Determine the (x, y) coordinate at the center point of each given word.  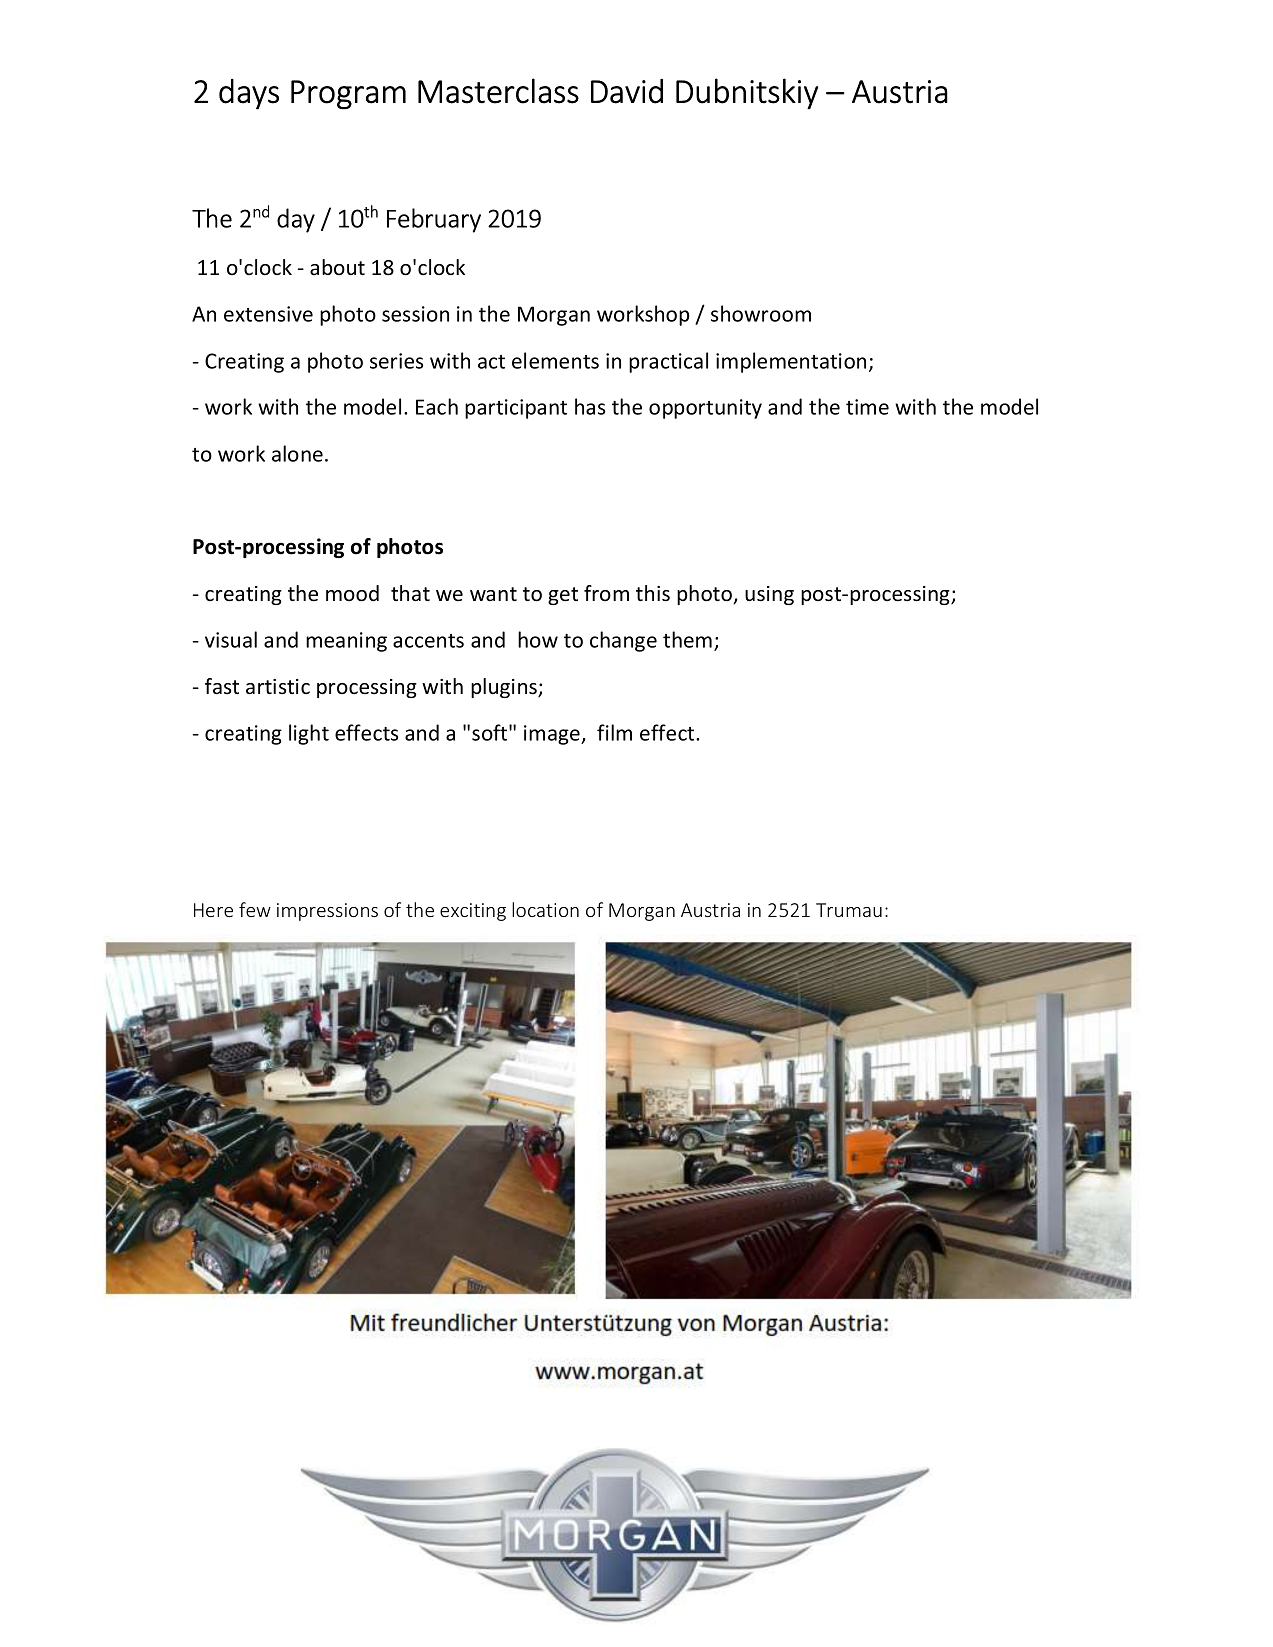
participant (516, 409)
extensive (268, 314)
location (545, 909)
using (769, 595)
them (687, 639)
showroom (761, 313)
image (553, 735)
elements (555, 360)
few (255, 909)
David (627, 91)
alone (297, 453)
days (249, 94)
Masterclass (498, 91)
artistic (278, 687)
